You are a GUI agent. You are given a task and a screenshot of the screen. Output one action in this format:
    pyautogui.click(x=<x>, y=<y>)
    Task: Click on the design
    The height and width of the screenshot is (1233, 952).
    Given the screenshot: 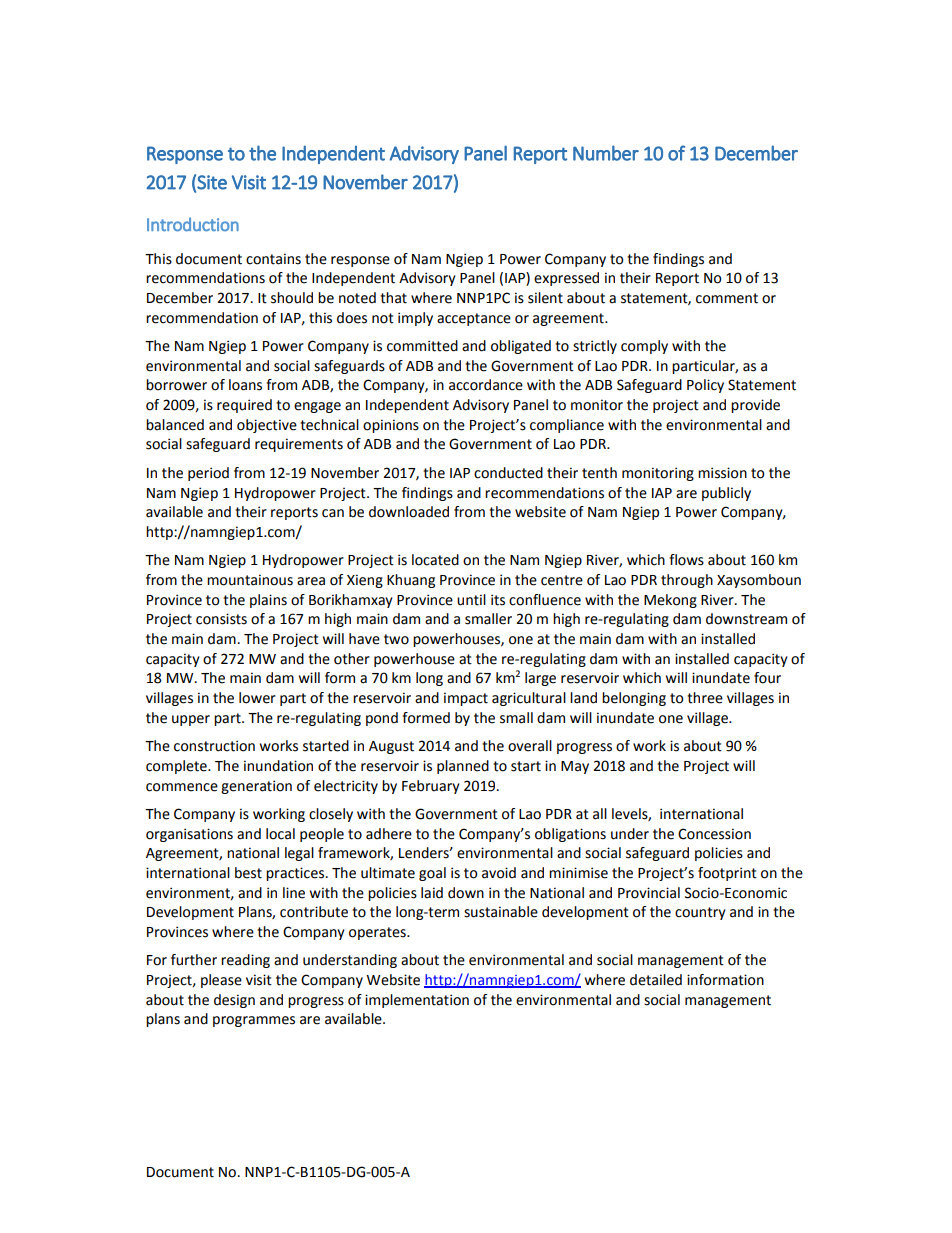 What is the action you would take?
    pyautogui.click(x=234, y=1001)
